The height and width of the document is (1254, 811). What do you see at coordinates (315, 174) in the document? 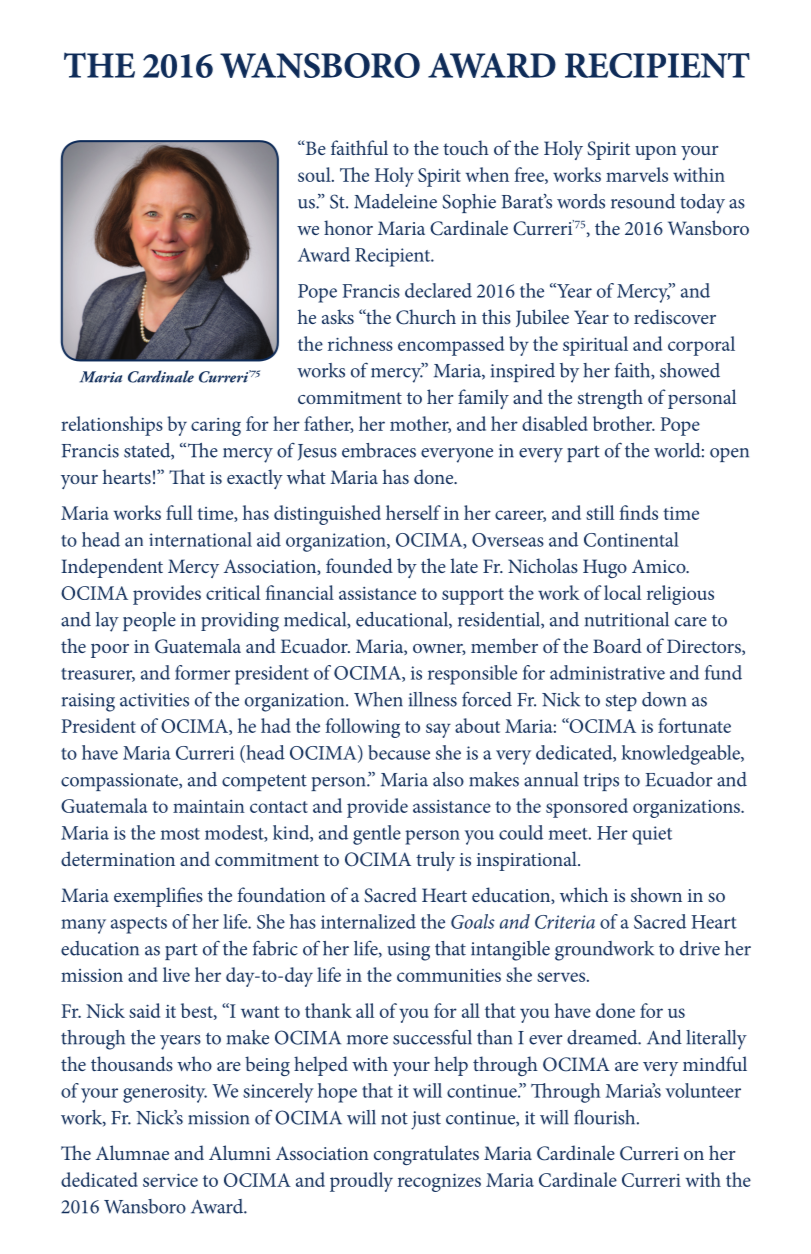
I see `soul` at bounding box center [315, 174].
